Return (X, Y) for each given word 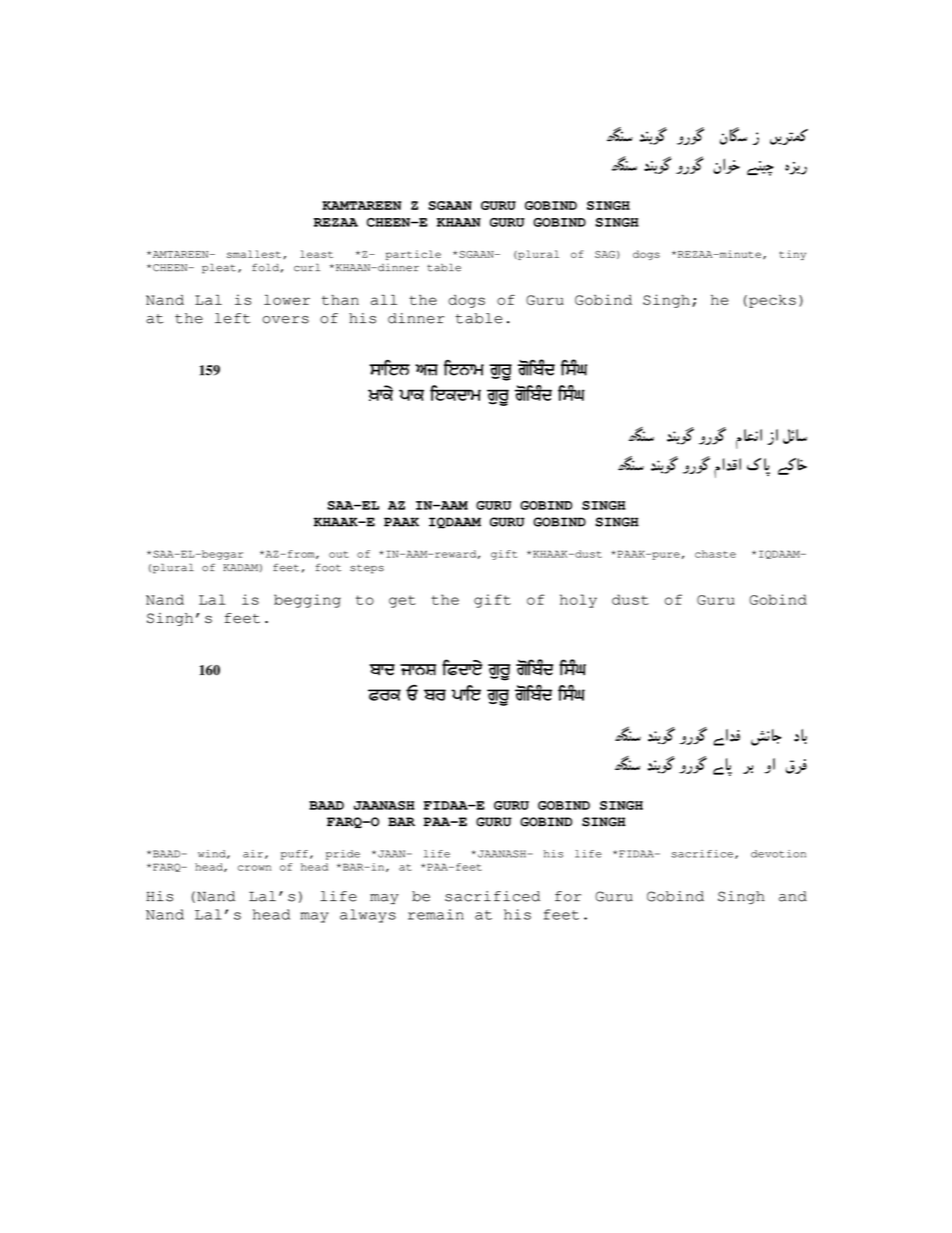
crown (254, 868)
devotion (778, 854)
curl (307, 267)
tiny (792, 255)
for (568, 896)
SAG (605, 254)
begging (307, 601)
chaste (715, 554)
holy (578, 601)
